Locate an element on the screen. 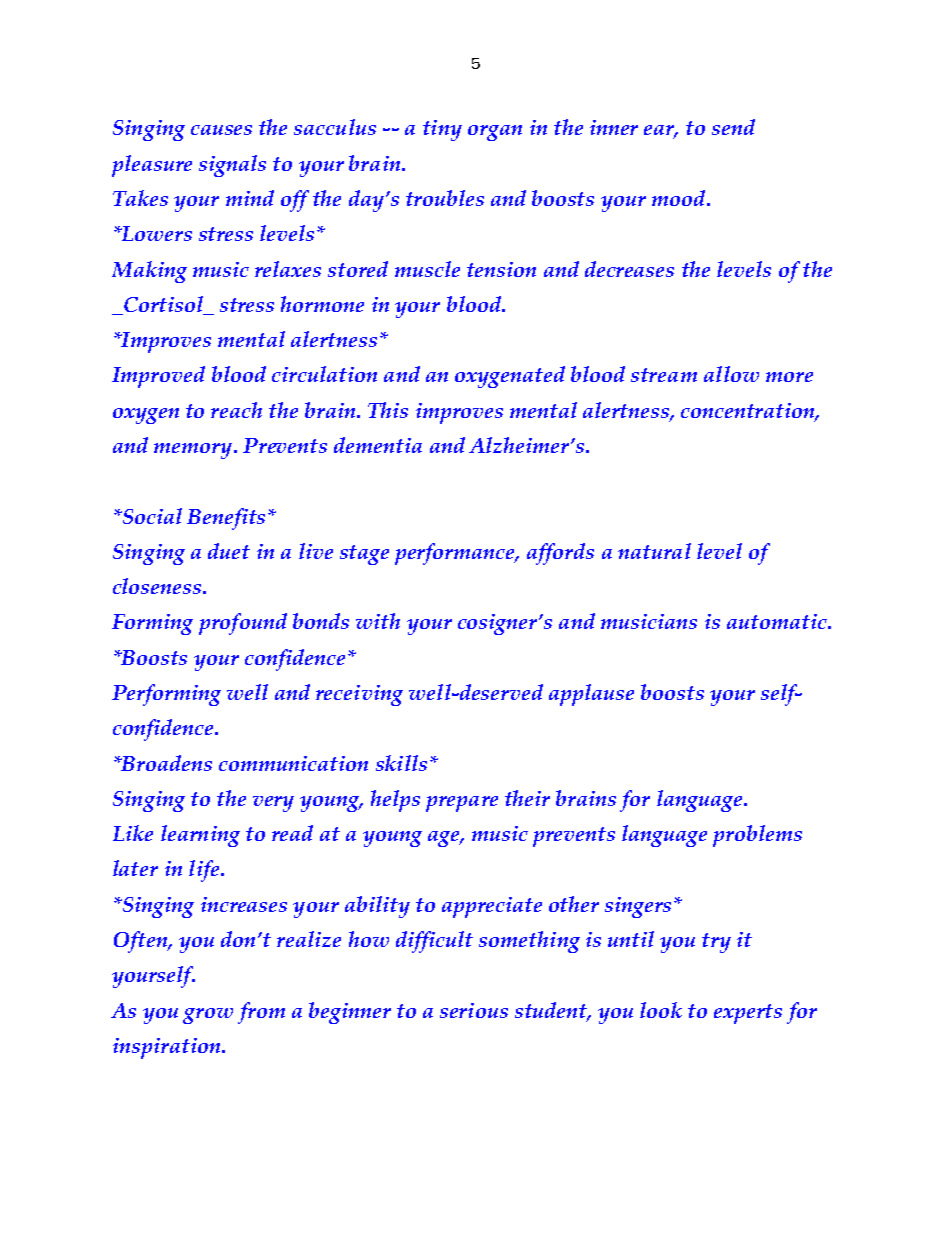  communication is located at coordinates (293, 763).
